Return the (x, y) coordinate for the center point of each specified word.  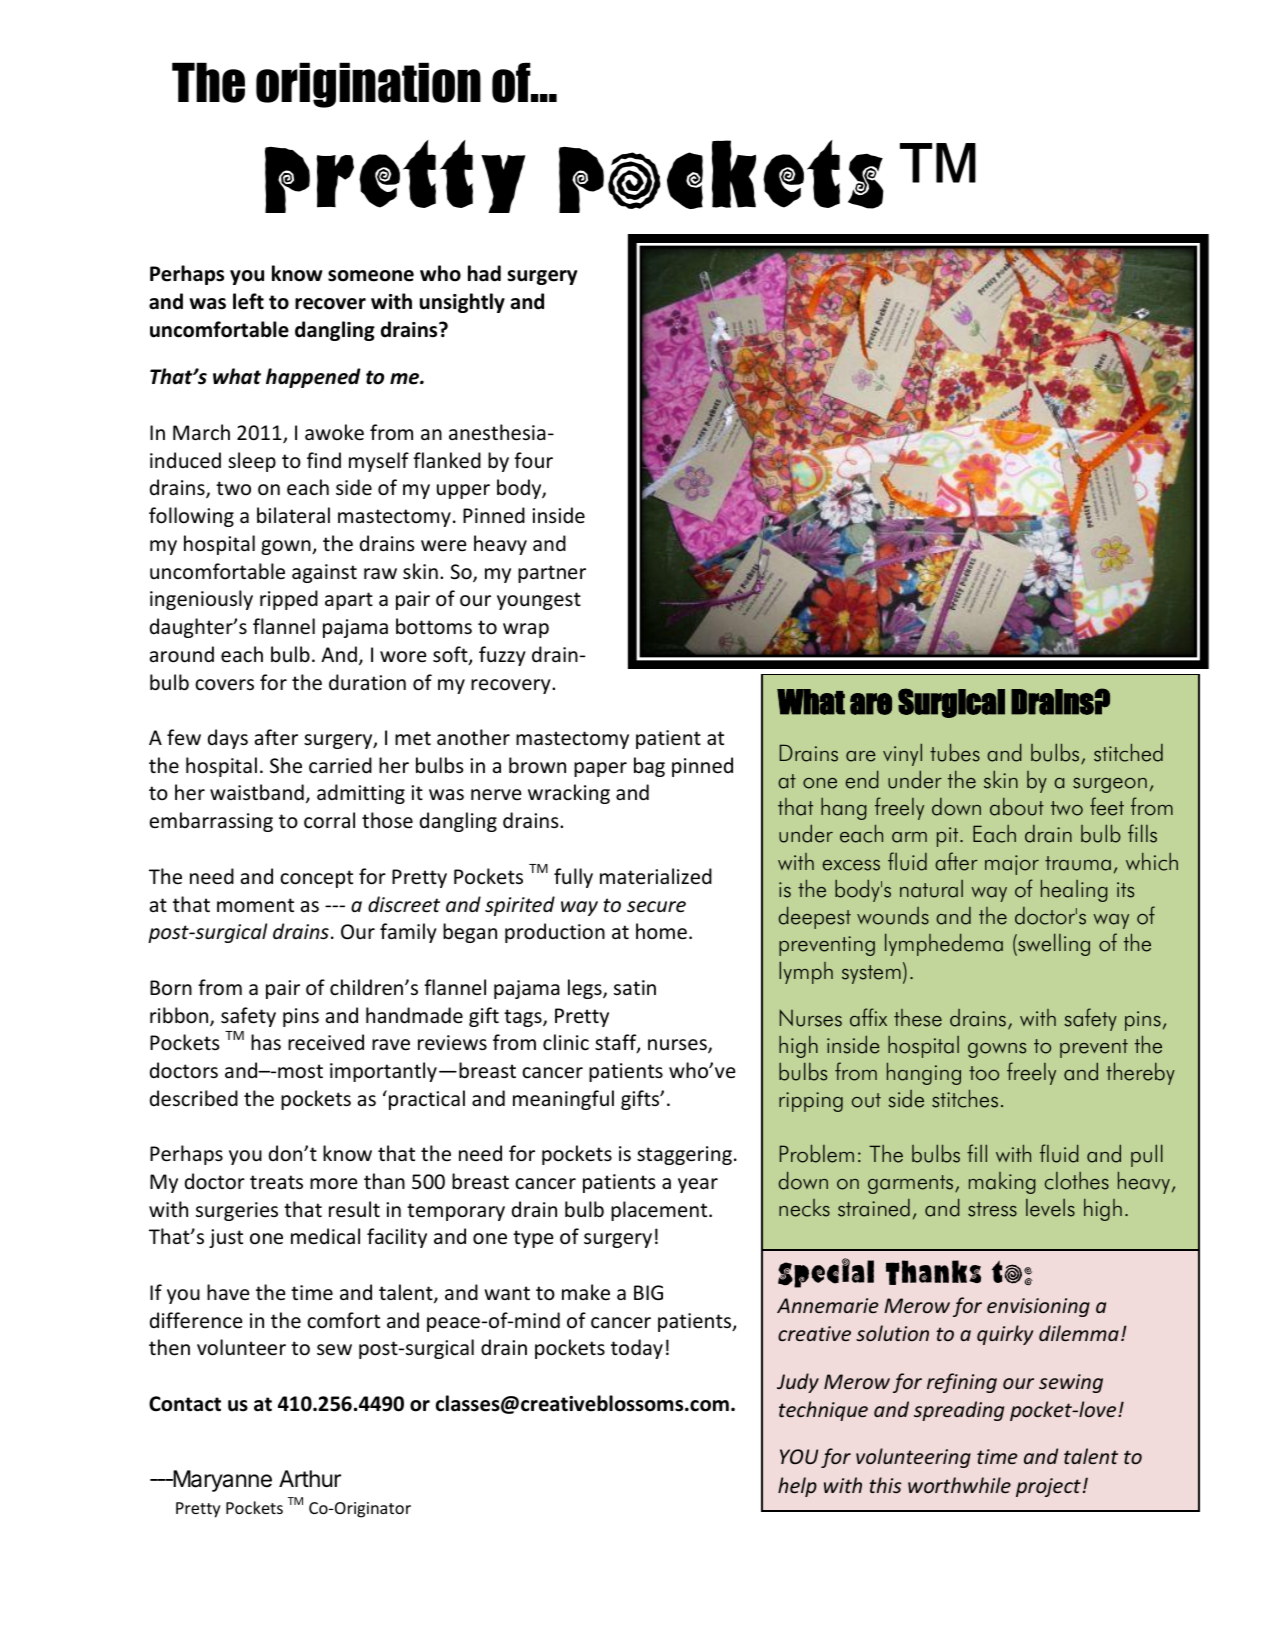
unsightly (462, 303)
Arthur (310, 1478)
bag (649, 767)
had (484, 273)
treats (276, 1182)
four (533, 460)
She (286, 765)
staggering (684, 1155)
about (1017, 807)
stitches (965, 1098)
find (324, 460)
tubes (955, 752)
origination (368, 85)
